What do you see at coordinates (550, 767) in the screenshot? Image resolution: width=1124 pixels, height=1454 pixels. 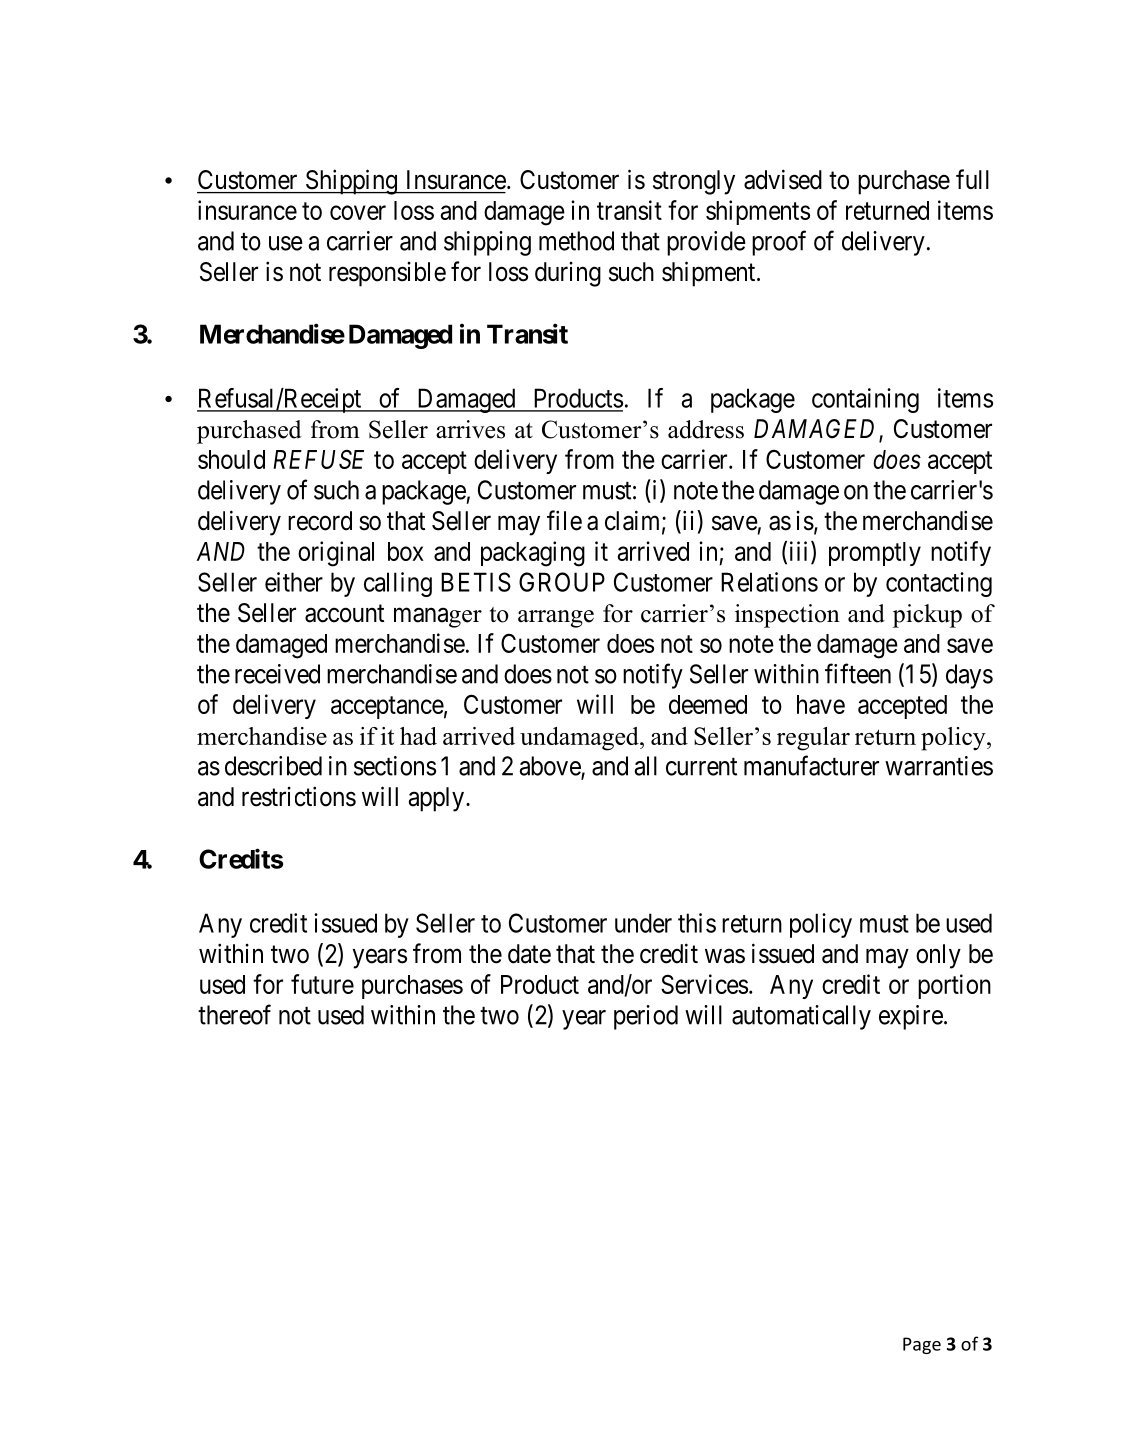 I see `above` at bounding box center [550, 767].
